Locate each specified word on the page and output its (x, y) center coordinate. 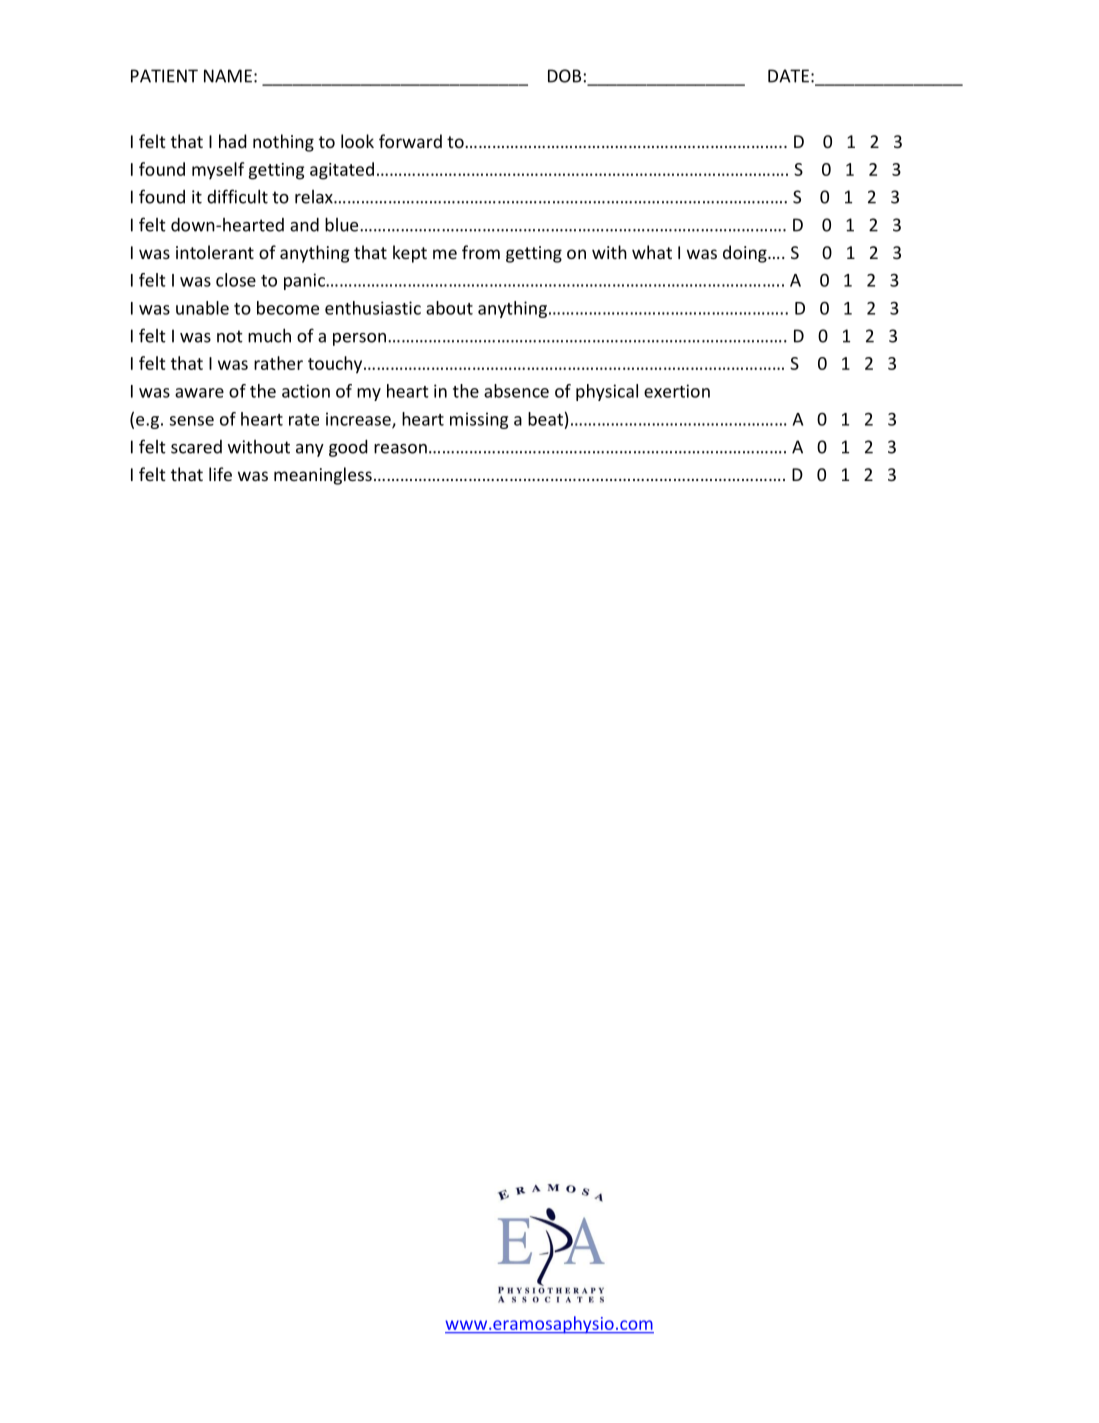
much (269, 335)
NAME (228, 76)
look (357, 141)
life (220, 474)
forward (410, 141)
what (652, 252)
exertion (677, 391)
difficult (237, 196)
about (449, 308)
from (481, 252)
